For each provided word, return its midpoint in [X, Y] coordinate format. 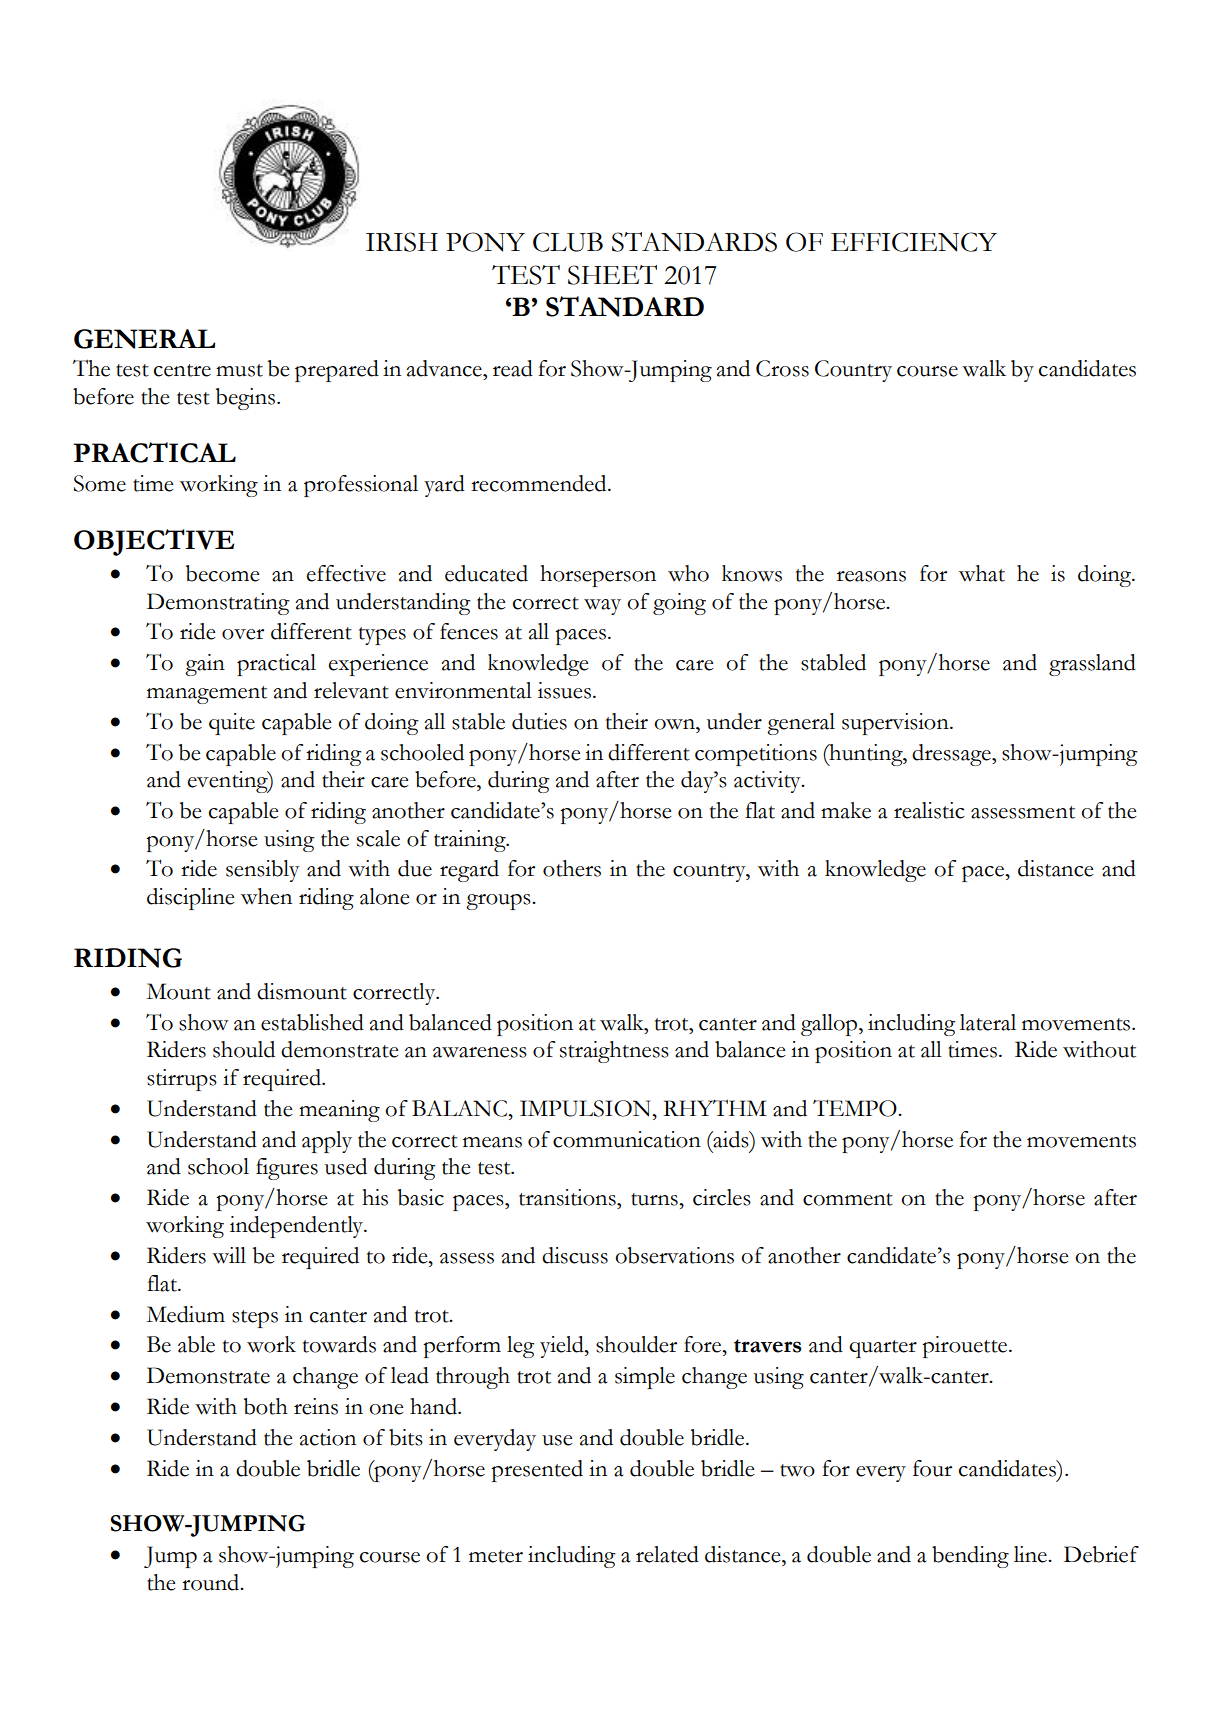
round [212, 1582]
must [239, 370]
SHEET [612, 275]
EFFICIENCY [914, 242]
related [667, 1554]
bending [970, 1557]
